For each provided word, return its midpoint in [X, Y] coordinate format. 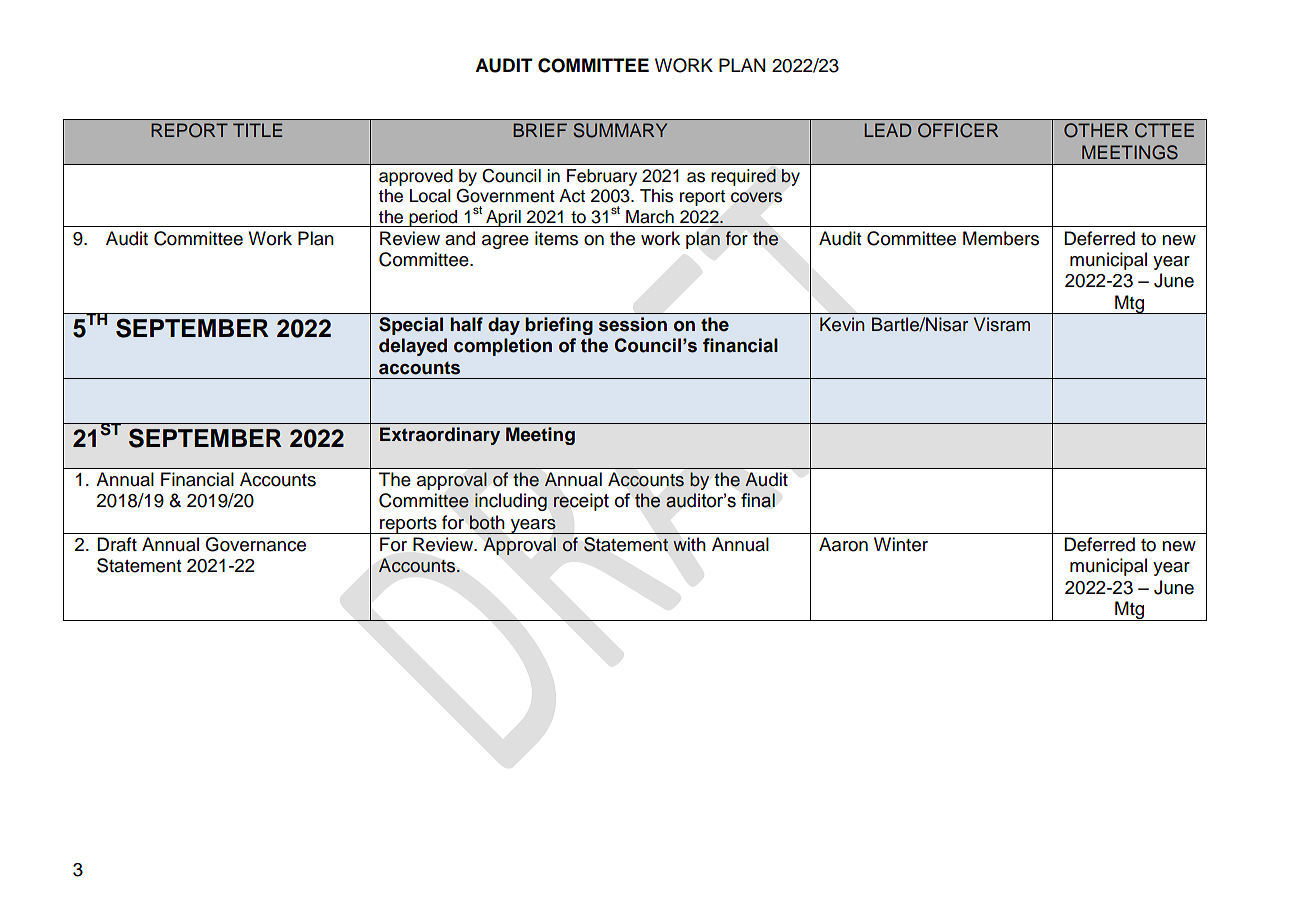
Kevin [842, 324]
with [689, 544]
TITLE [258, 130]
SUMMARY [620, 130]
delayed [413, 347]
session [633, 324]
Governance [255, 544]
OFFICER [958, 130]
